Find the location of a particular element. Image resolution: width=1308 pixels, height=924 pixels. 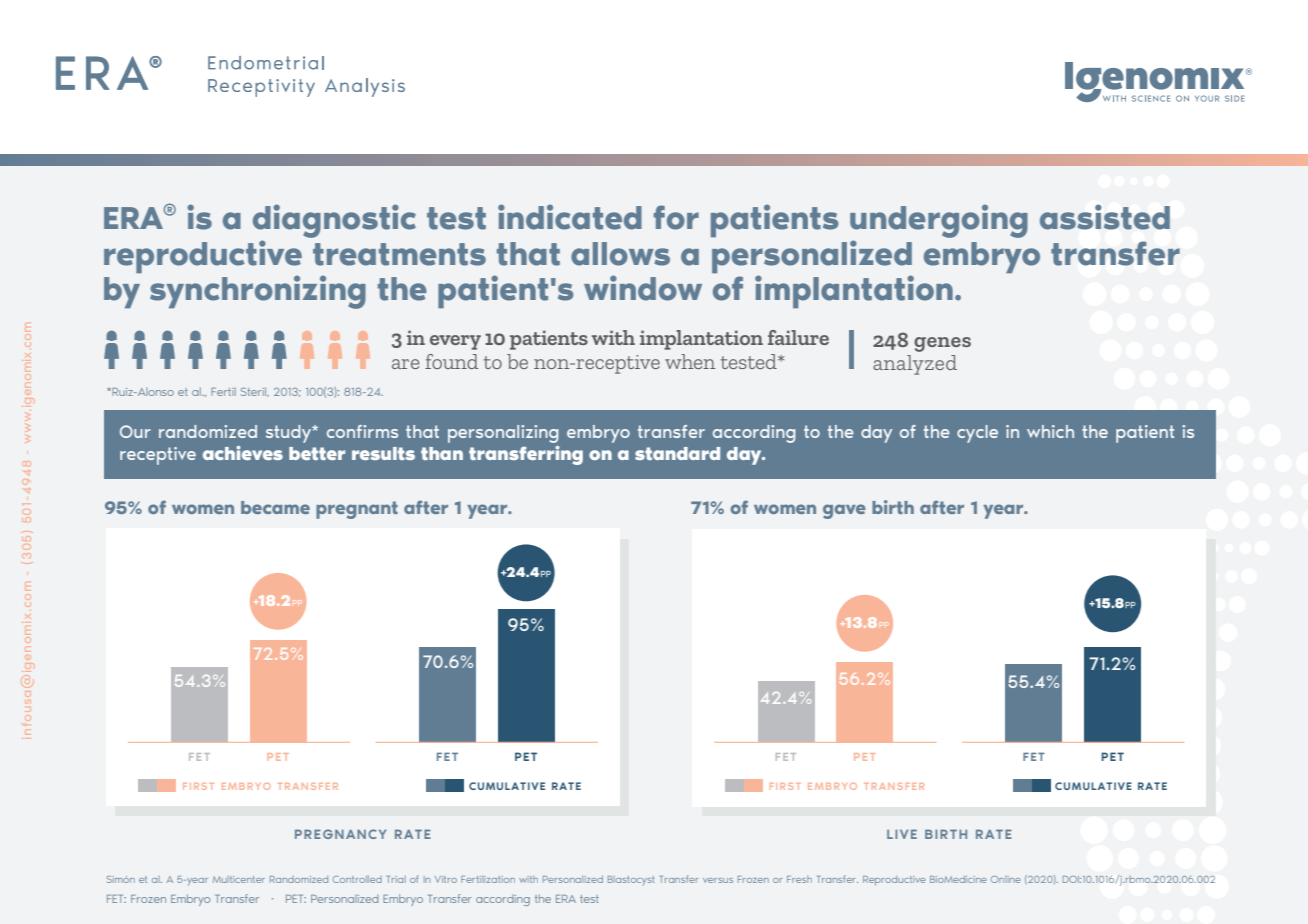

allows is located at coordinates (620, 254).
